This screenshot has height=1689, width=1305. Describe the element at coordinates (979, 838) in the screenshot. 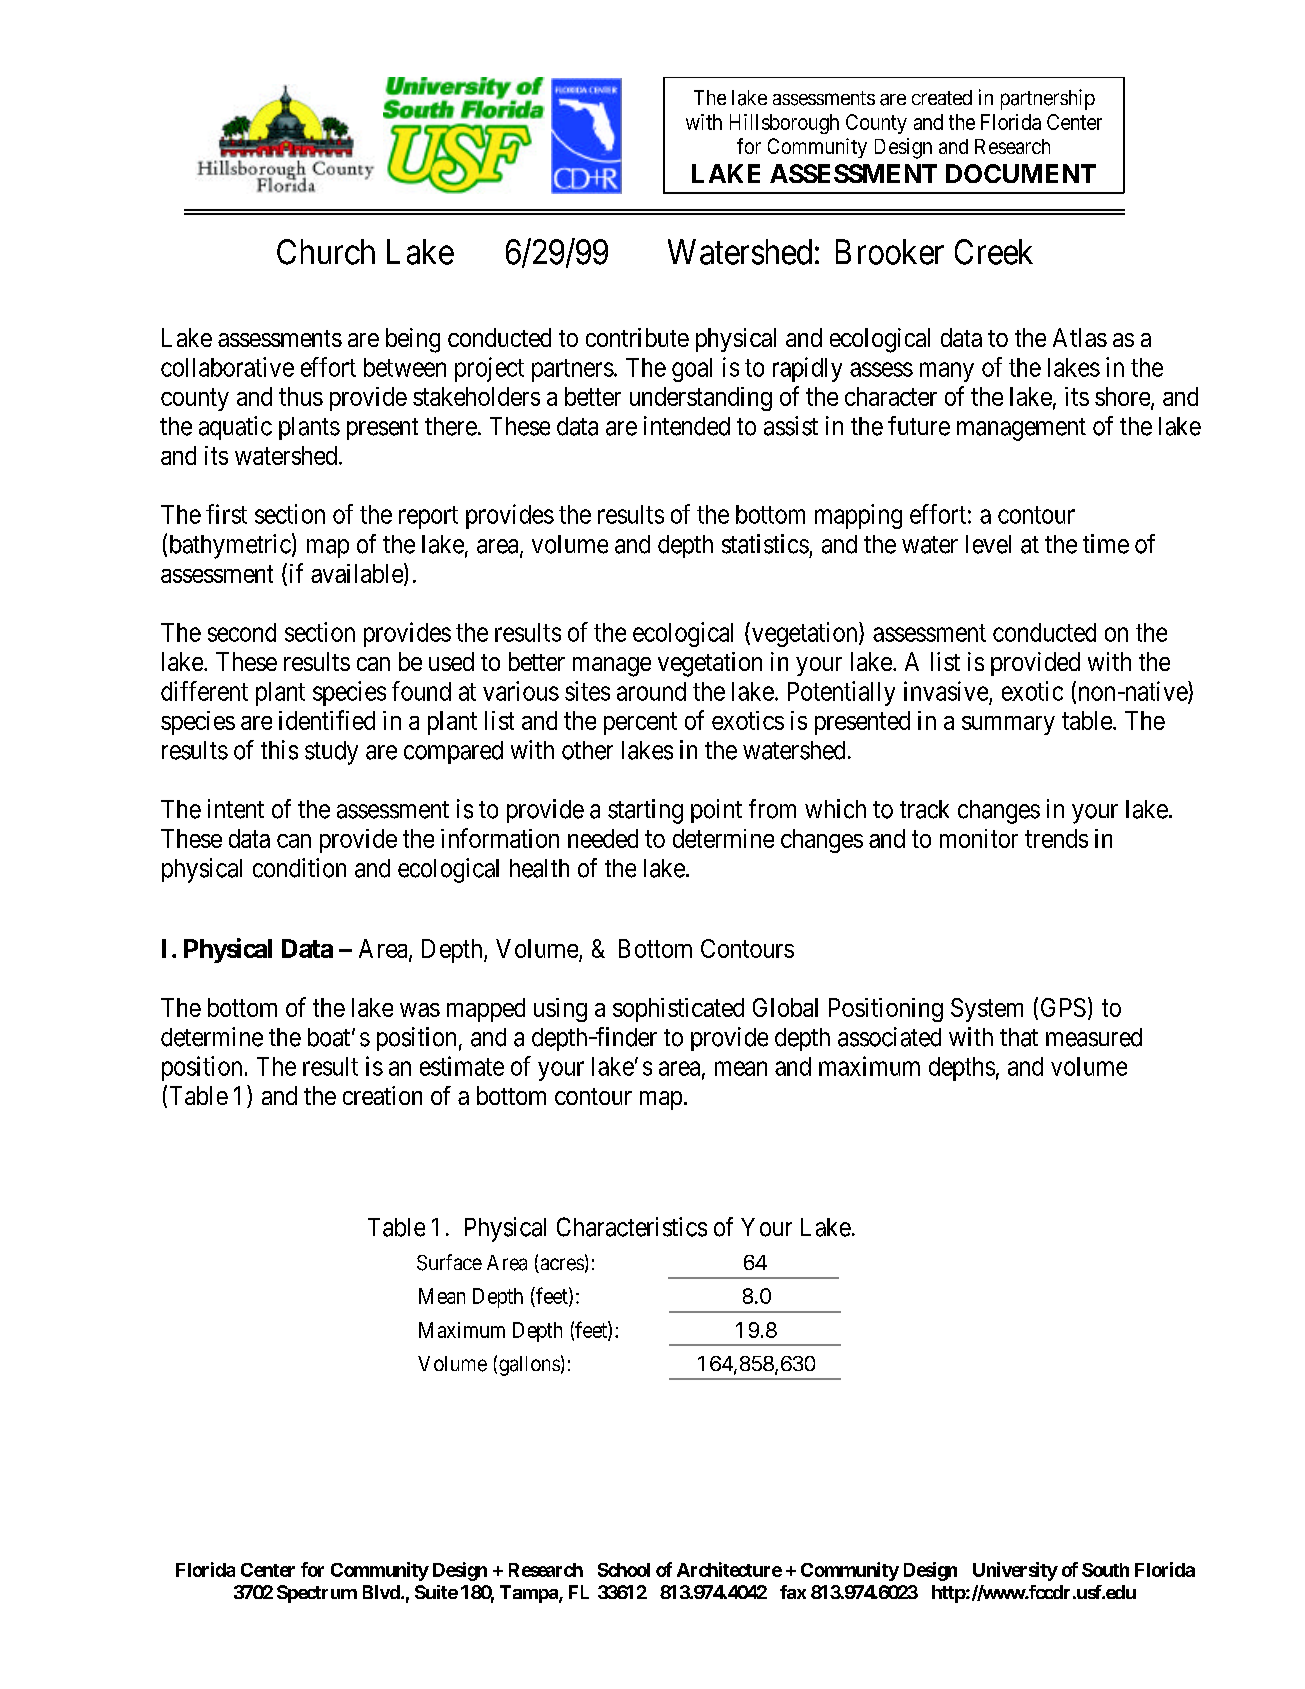

I see `monitor` at that location.
